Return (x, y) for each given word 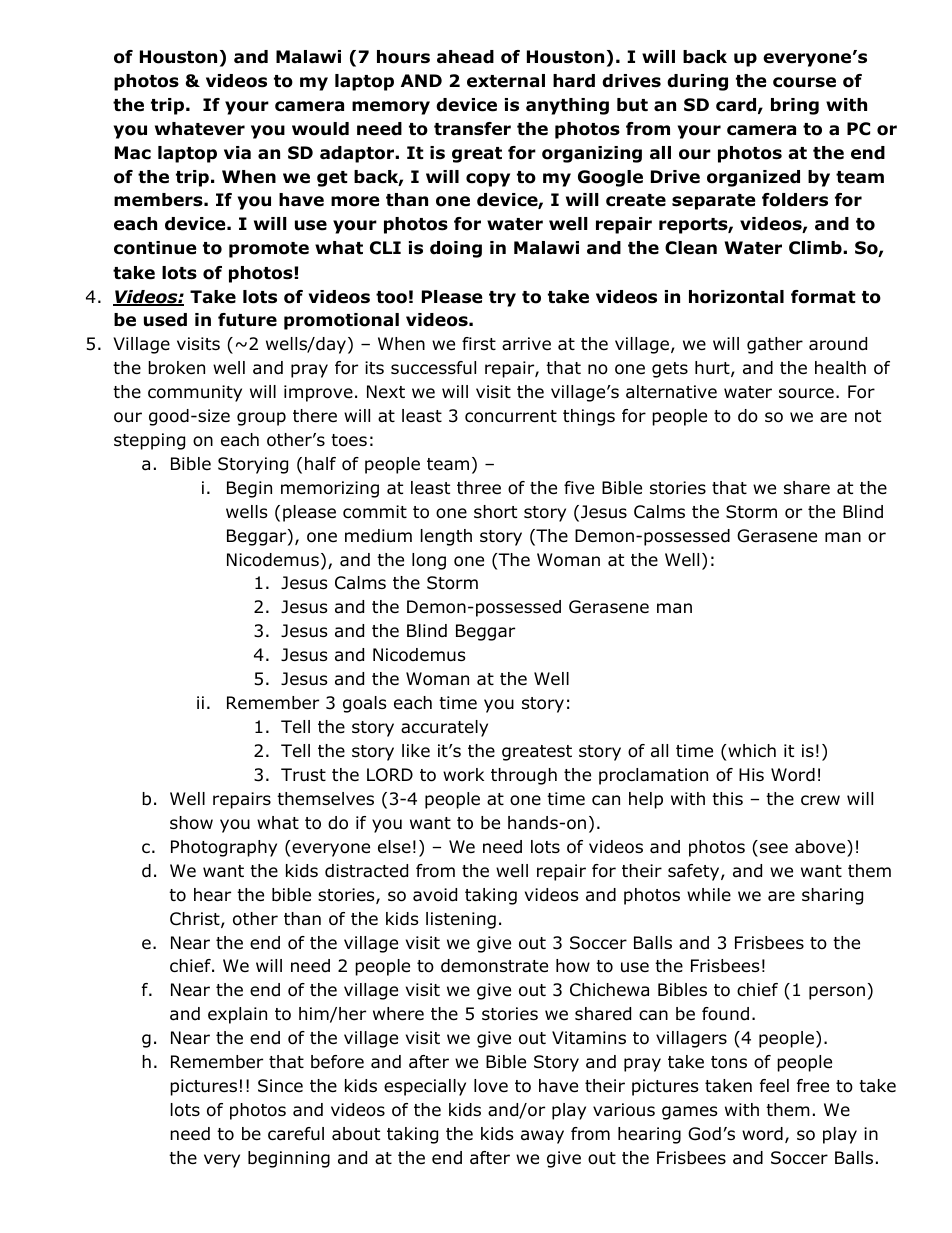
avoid (435, 895)
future (247, 320)
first (479, 343)
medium (378, 536)
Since (280, 1086)
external (506, 81)
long (429, 561)
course (804, 82)
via (237, 153)
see (774, 848)
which (752, 750)
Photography (224, 848)
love (491, 1086)
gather (775, 345)
